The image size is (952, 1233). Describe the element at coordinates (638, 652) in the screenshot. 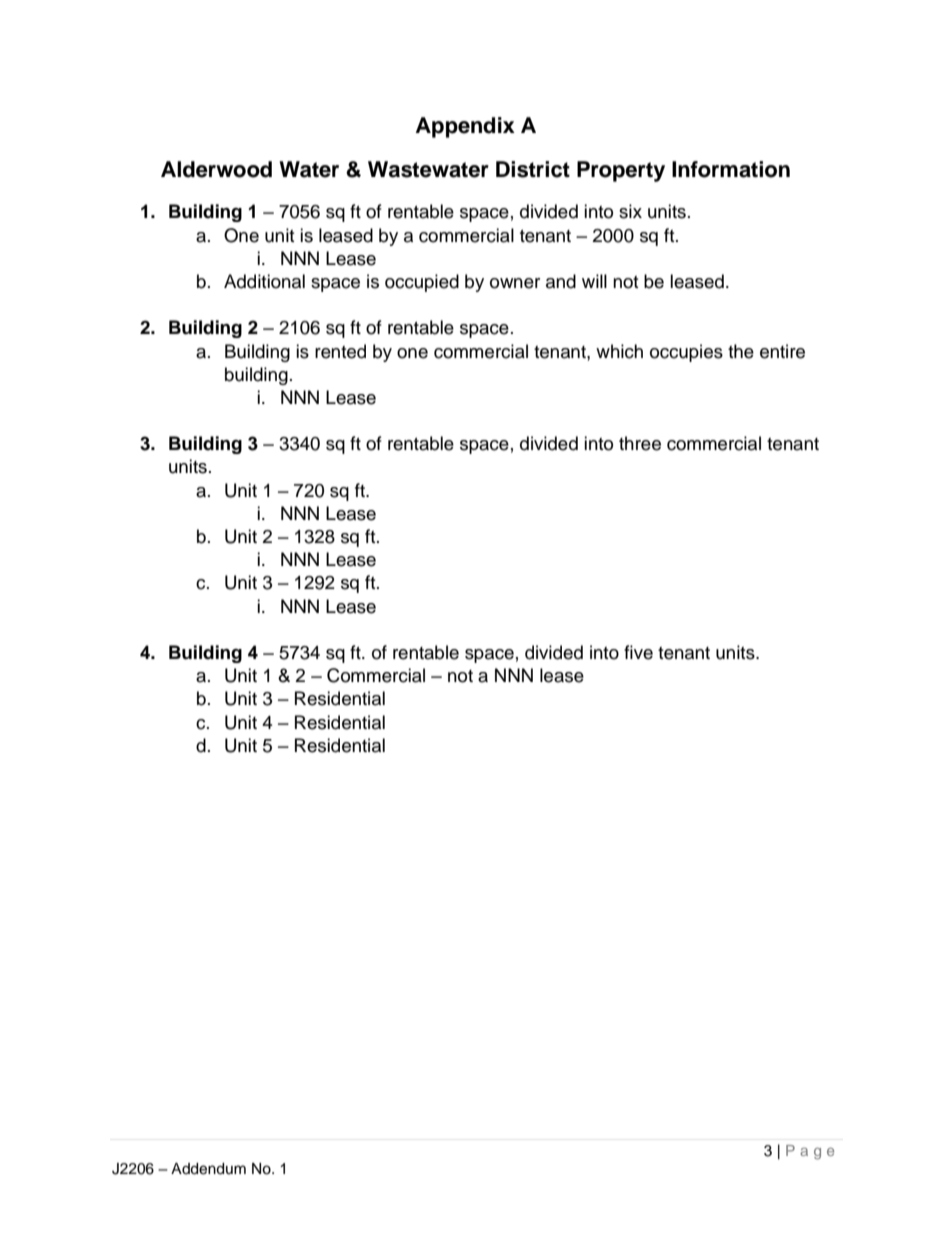

I see `five` at that location.
